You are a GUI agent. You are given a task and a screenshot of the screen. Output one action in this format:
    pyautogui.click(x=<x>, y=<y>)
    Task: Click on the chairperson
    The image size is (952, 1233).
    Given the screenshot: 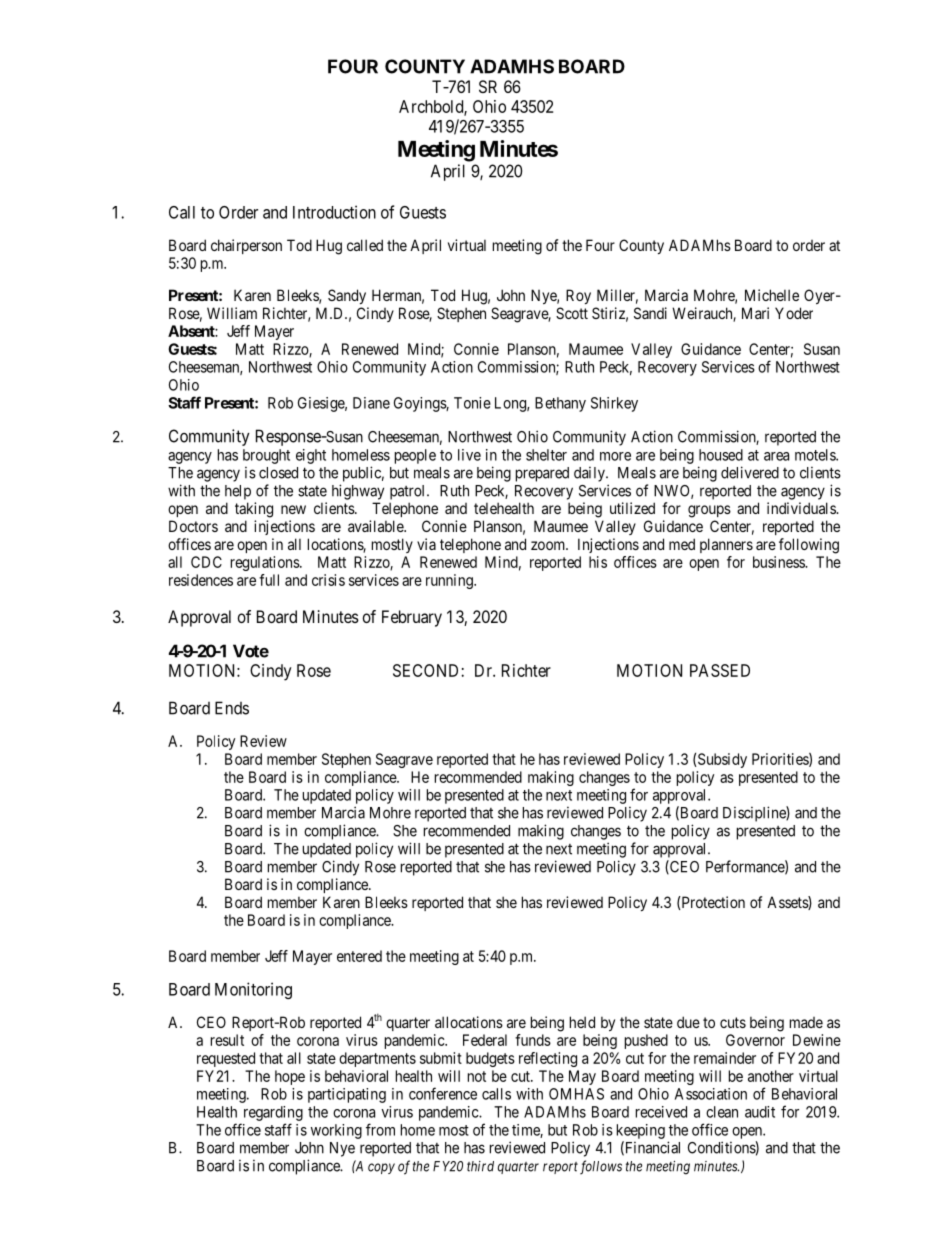 What is the action you would take?
    pyautogui.click(x=246, y=246)
